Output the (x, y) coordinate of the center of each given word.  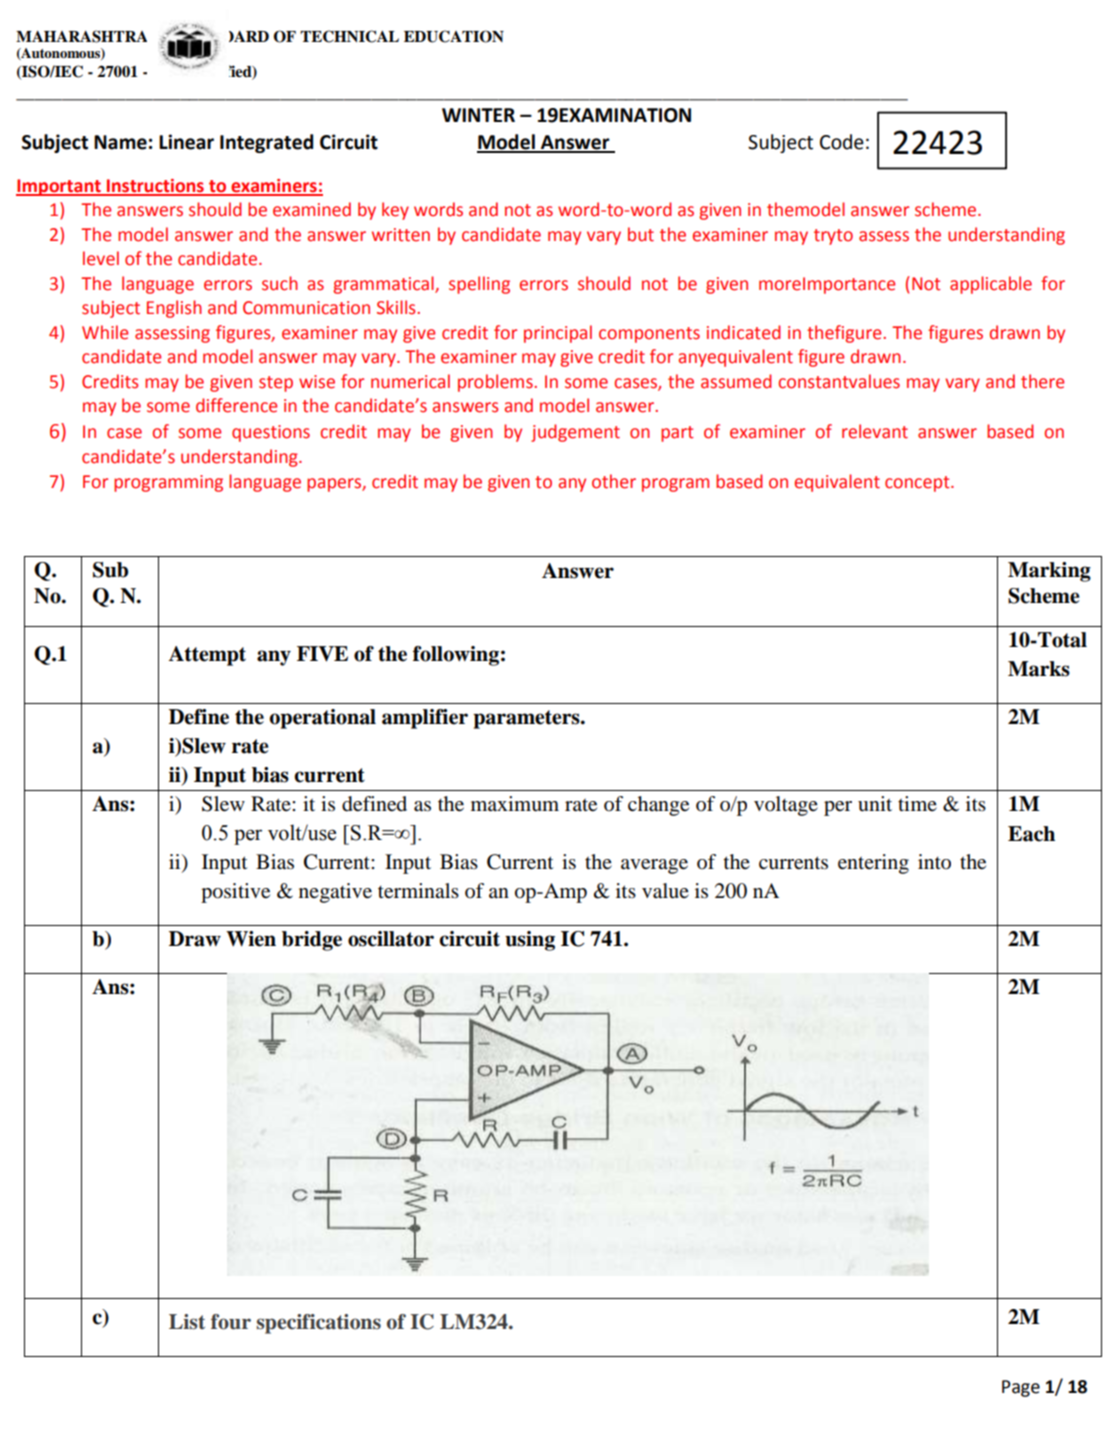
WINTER (478, 115)
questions (271, 433)
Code (842, 142)
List (187, 1322)
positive (235, 893)
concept (918, 484)
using (530, 941)
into (934, 862)
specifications (319, 1324)
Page (1021, 1388)
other (614, 481)
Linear (186, 142)
